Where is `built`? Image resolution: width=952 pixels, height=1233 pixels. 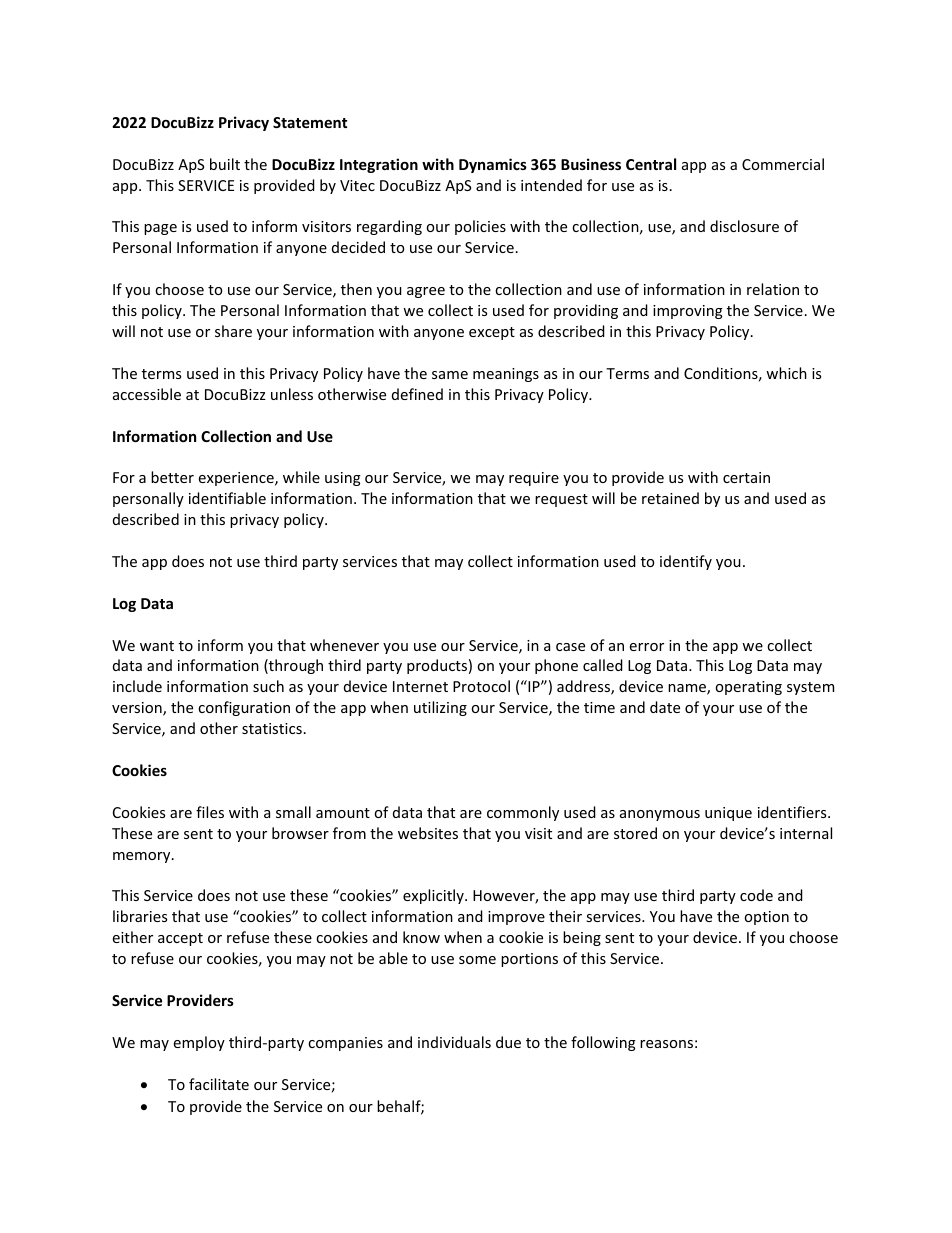
built is located at coordinates (225, 164).
